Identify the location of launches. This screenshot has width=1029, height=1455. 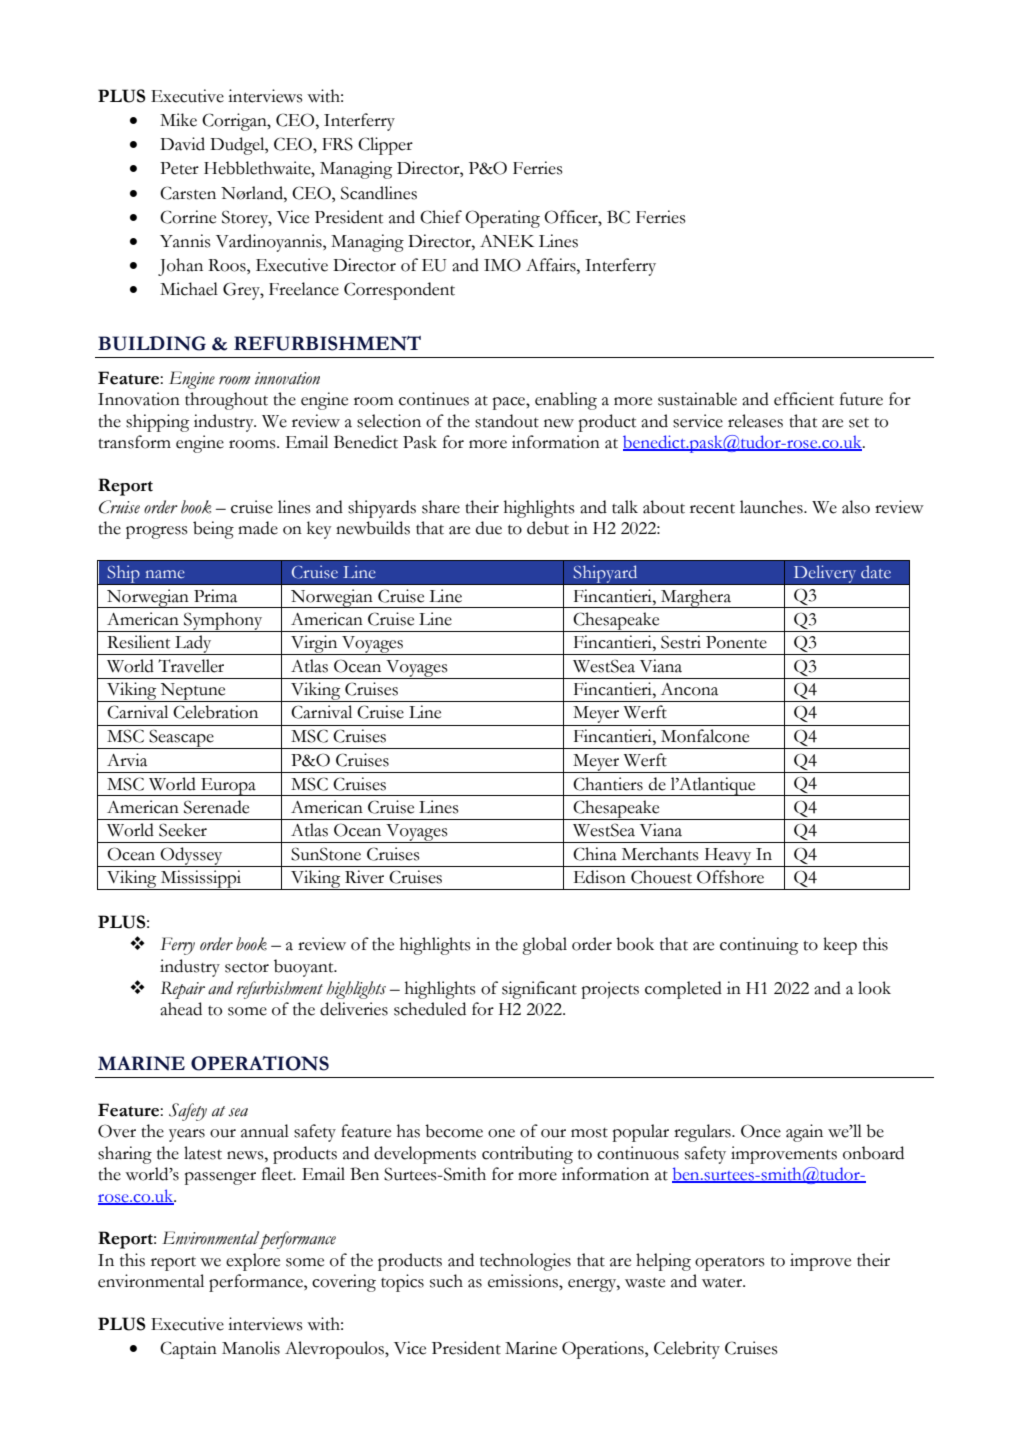
(772, 507).
